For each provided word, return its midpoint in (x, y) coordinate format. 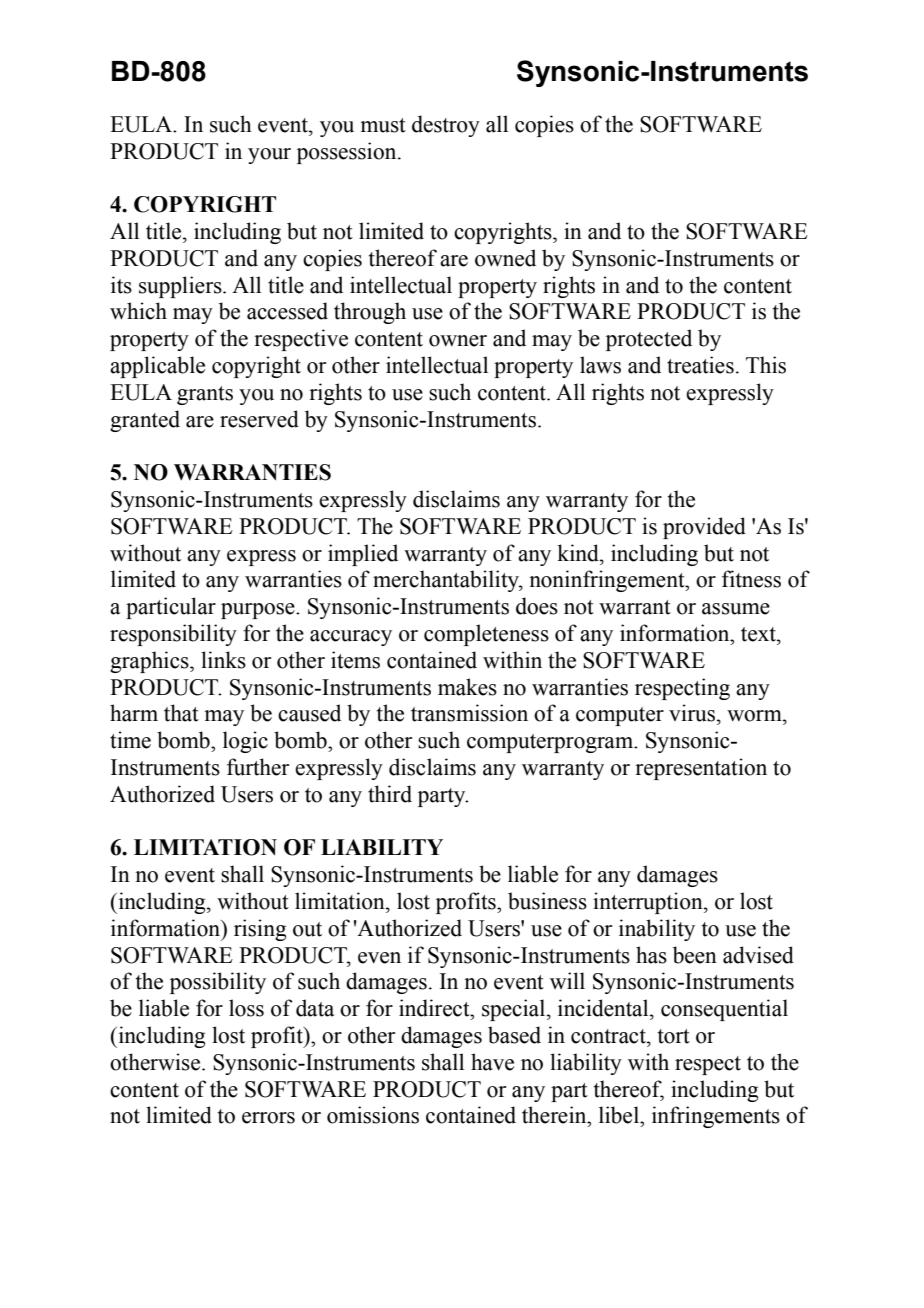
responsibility (173, 635)
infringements (716, 1117)
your (269, 156)
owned (505, 258)
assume (736, 609)
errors (268, 1118)
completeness (486, 635)
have (492, 1062)
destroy (446, 126)
